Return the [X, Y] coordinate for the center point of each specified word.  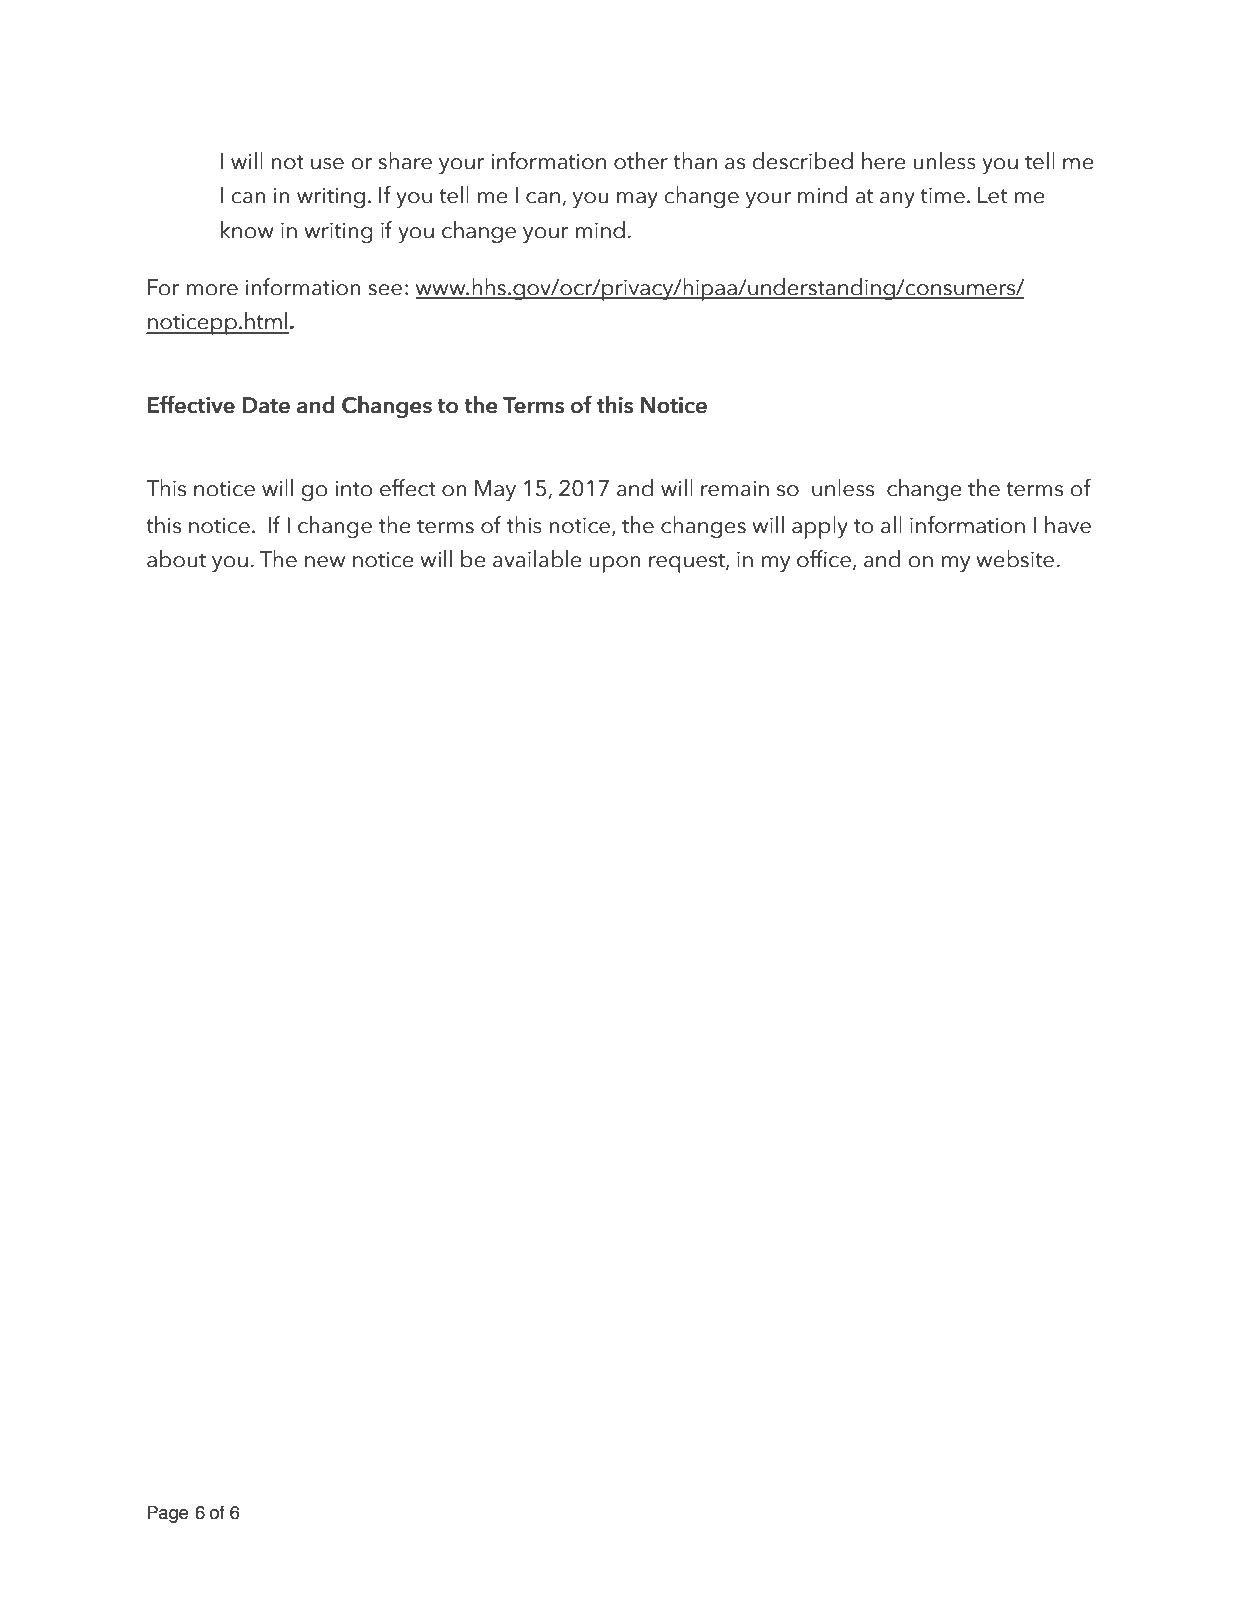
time [942, 195]
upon [615, 564]
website [1015, 559]
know [247, 230]
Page [167, 1514]
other [641, 161]
